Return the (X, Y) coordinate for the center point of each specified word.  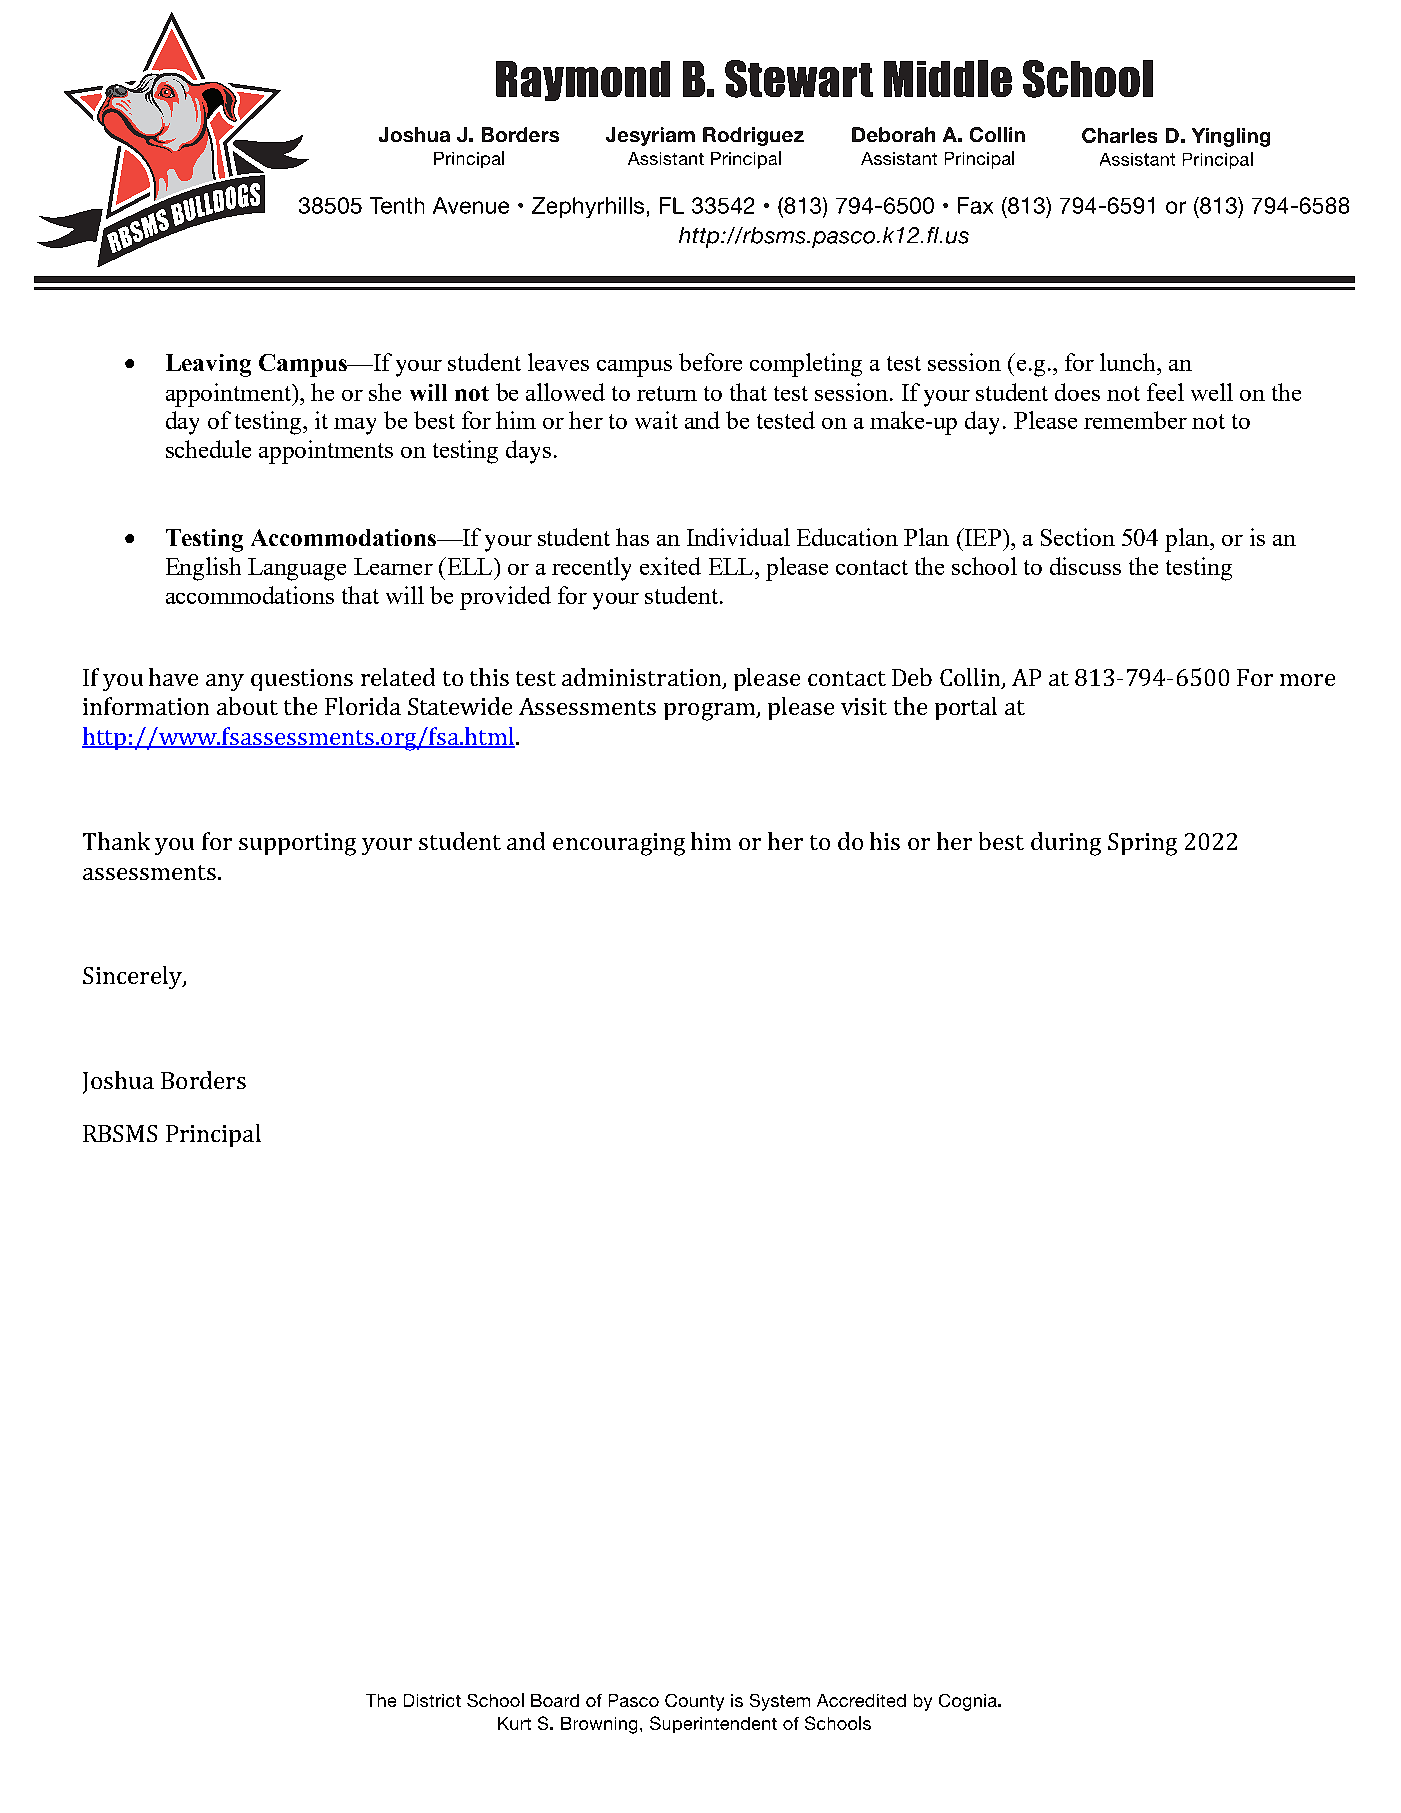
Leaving (208, 365)
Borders (203, 1080)
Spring (1142, 844)
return (667, 393)
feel (1165, 392)
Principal (213, 1135)
